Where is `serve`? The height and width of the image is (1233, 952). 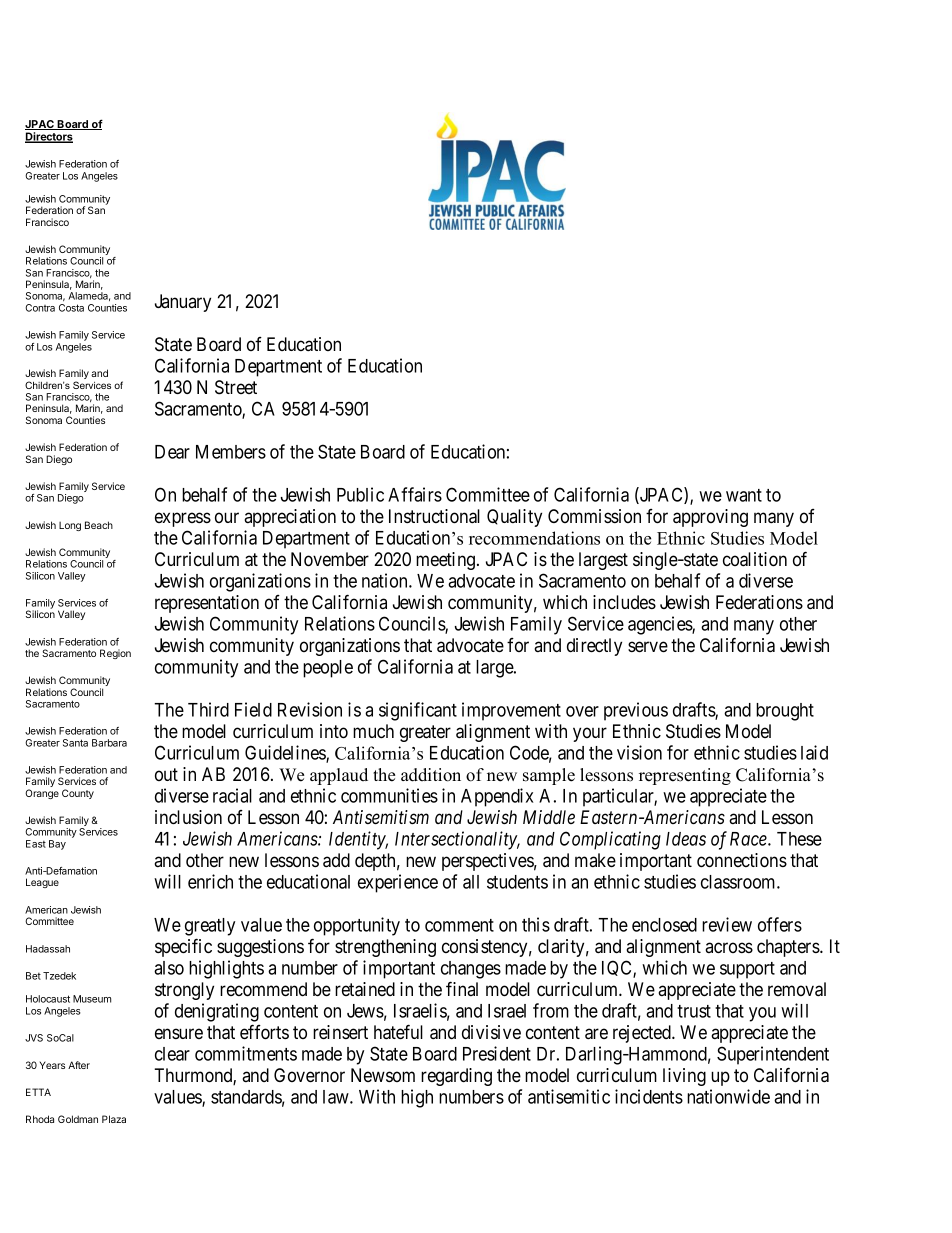
serve is located at coordinates (648, 646).
